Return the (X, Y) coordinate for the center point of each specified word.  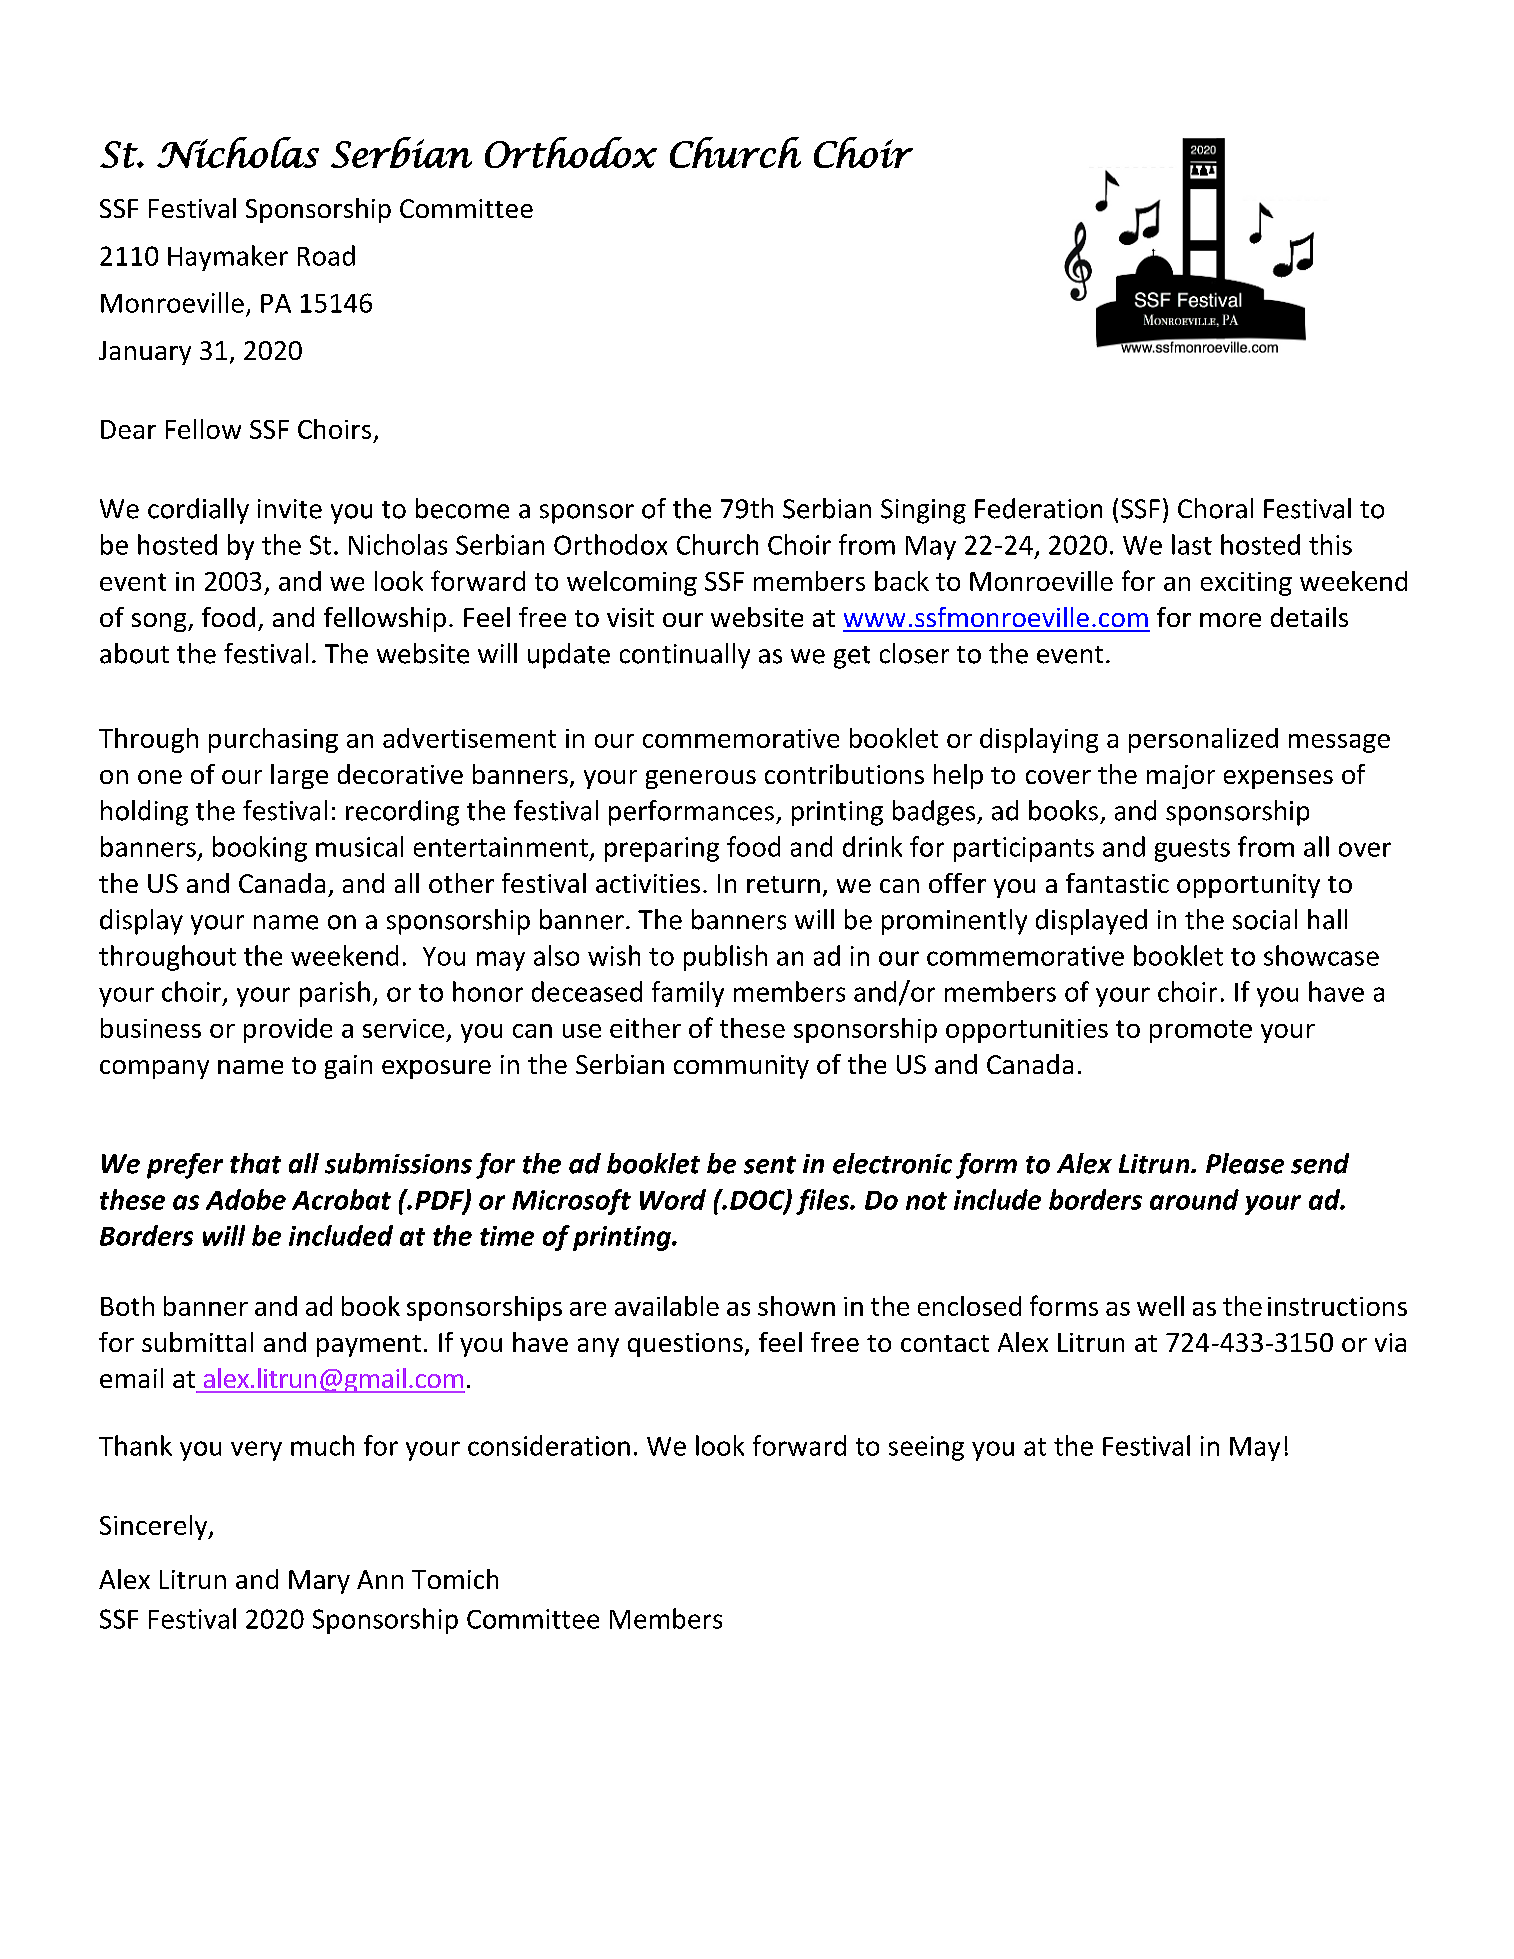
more (1230, 620)
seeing (926, 1448)
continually (685, 656)
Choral (1215, 508)
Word (673, 1199)
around (1194, 1199)
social (1265, 919)
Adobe (246, 1199)
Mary (319, 1582)
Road (326, 255)
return (783, 884)
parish (335, 994)
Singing (923, 511)
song (160, 622)
